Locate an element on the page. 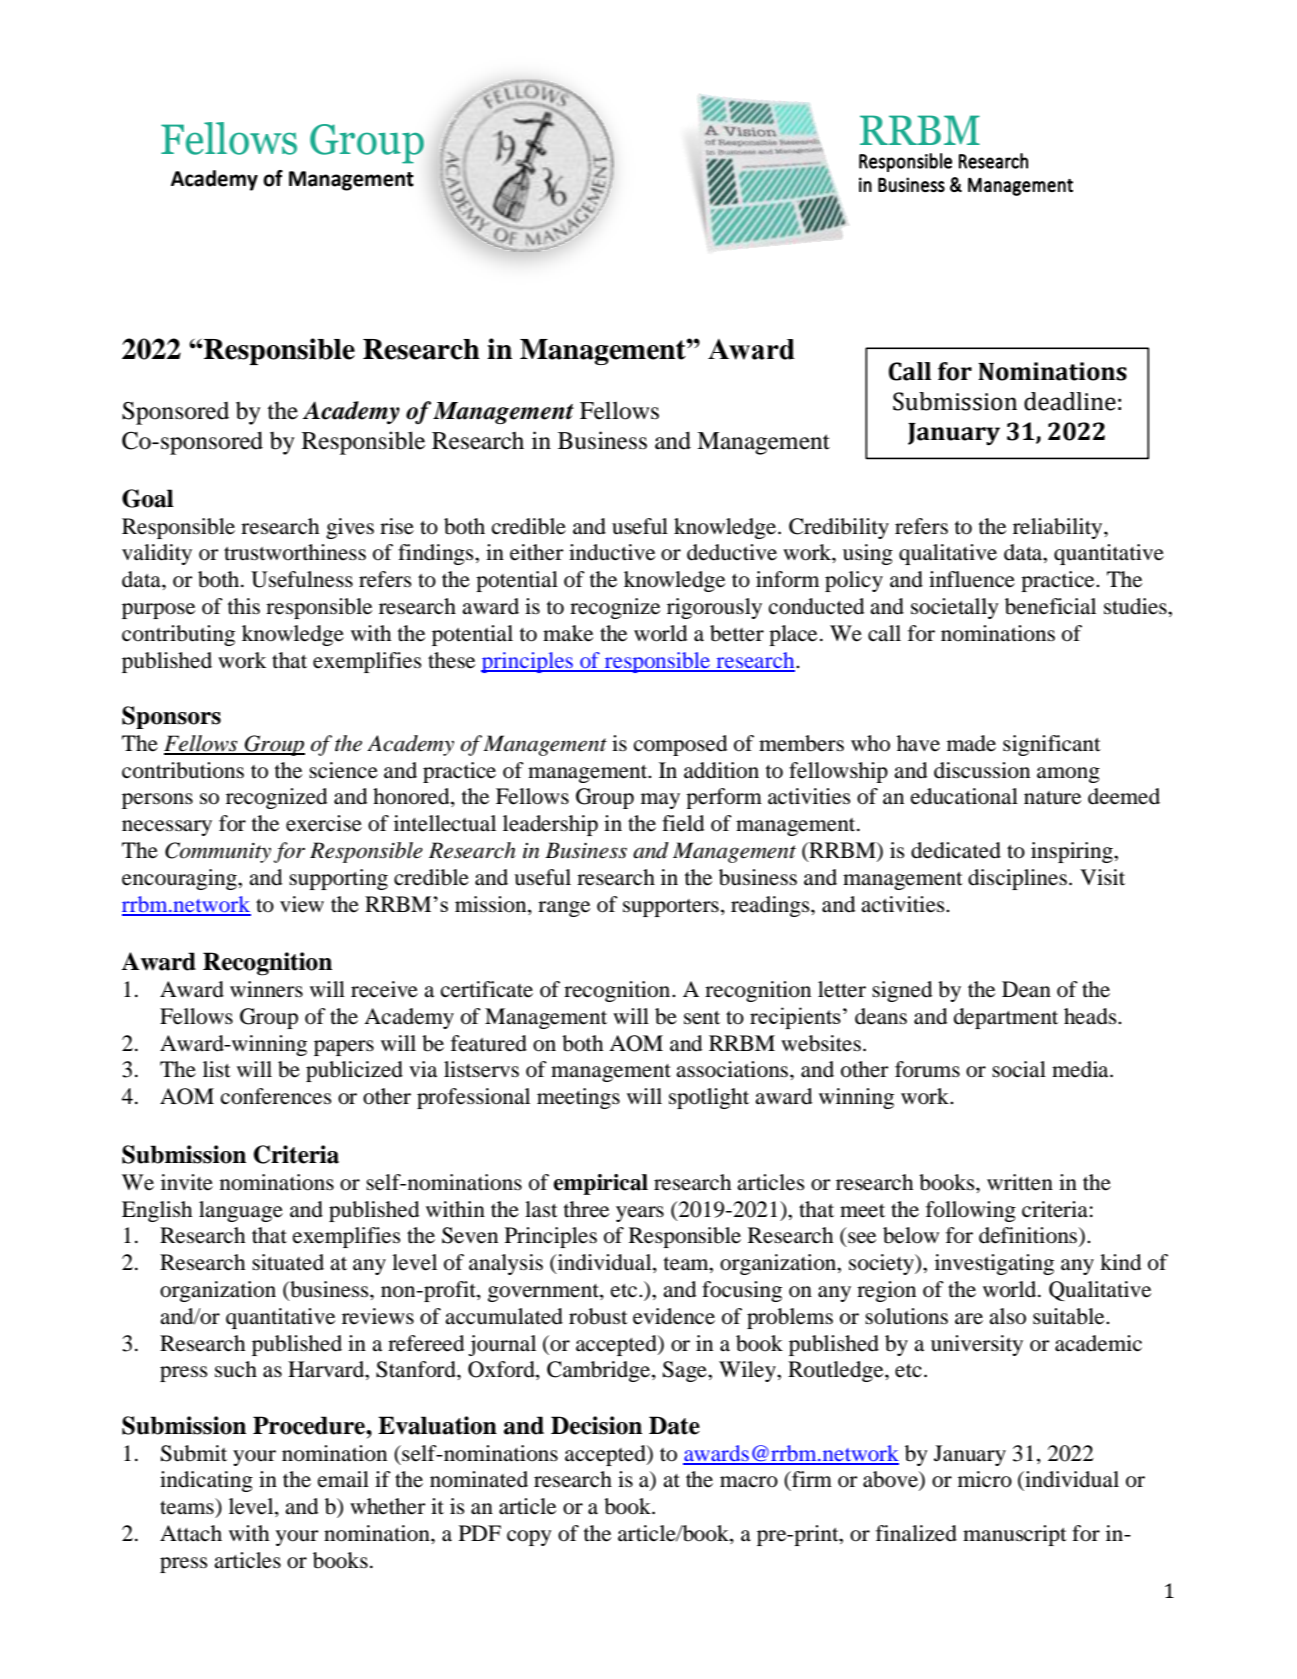  deadline is located at coordinates (1070, 401).
